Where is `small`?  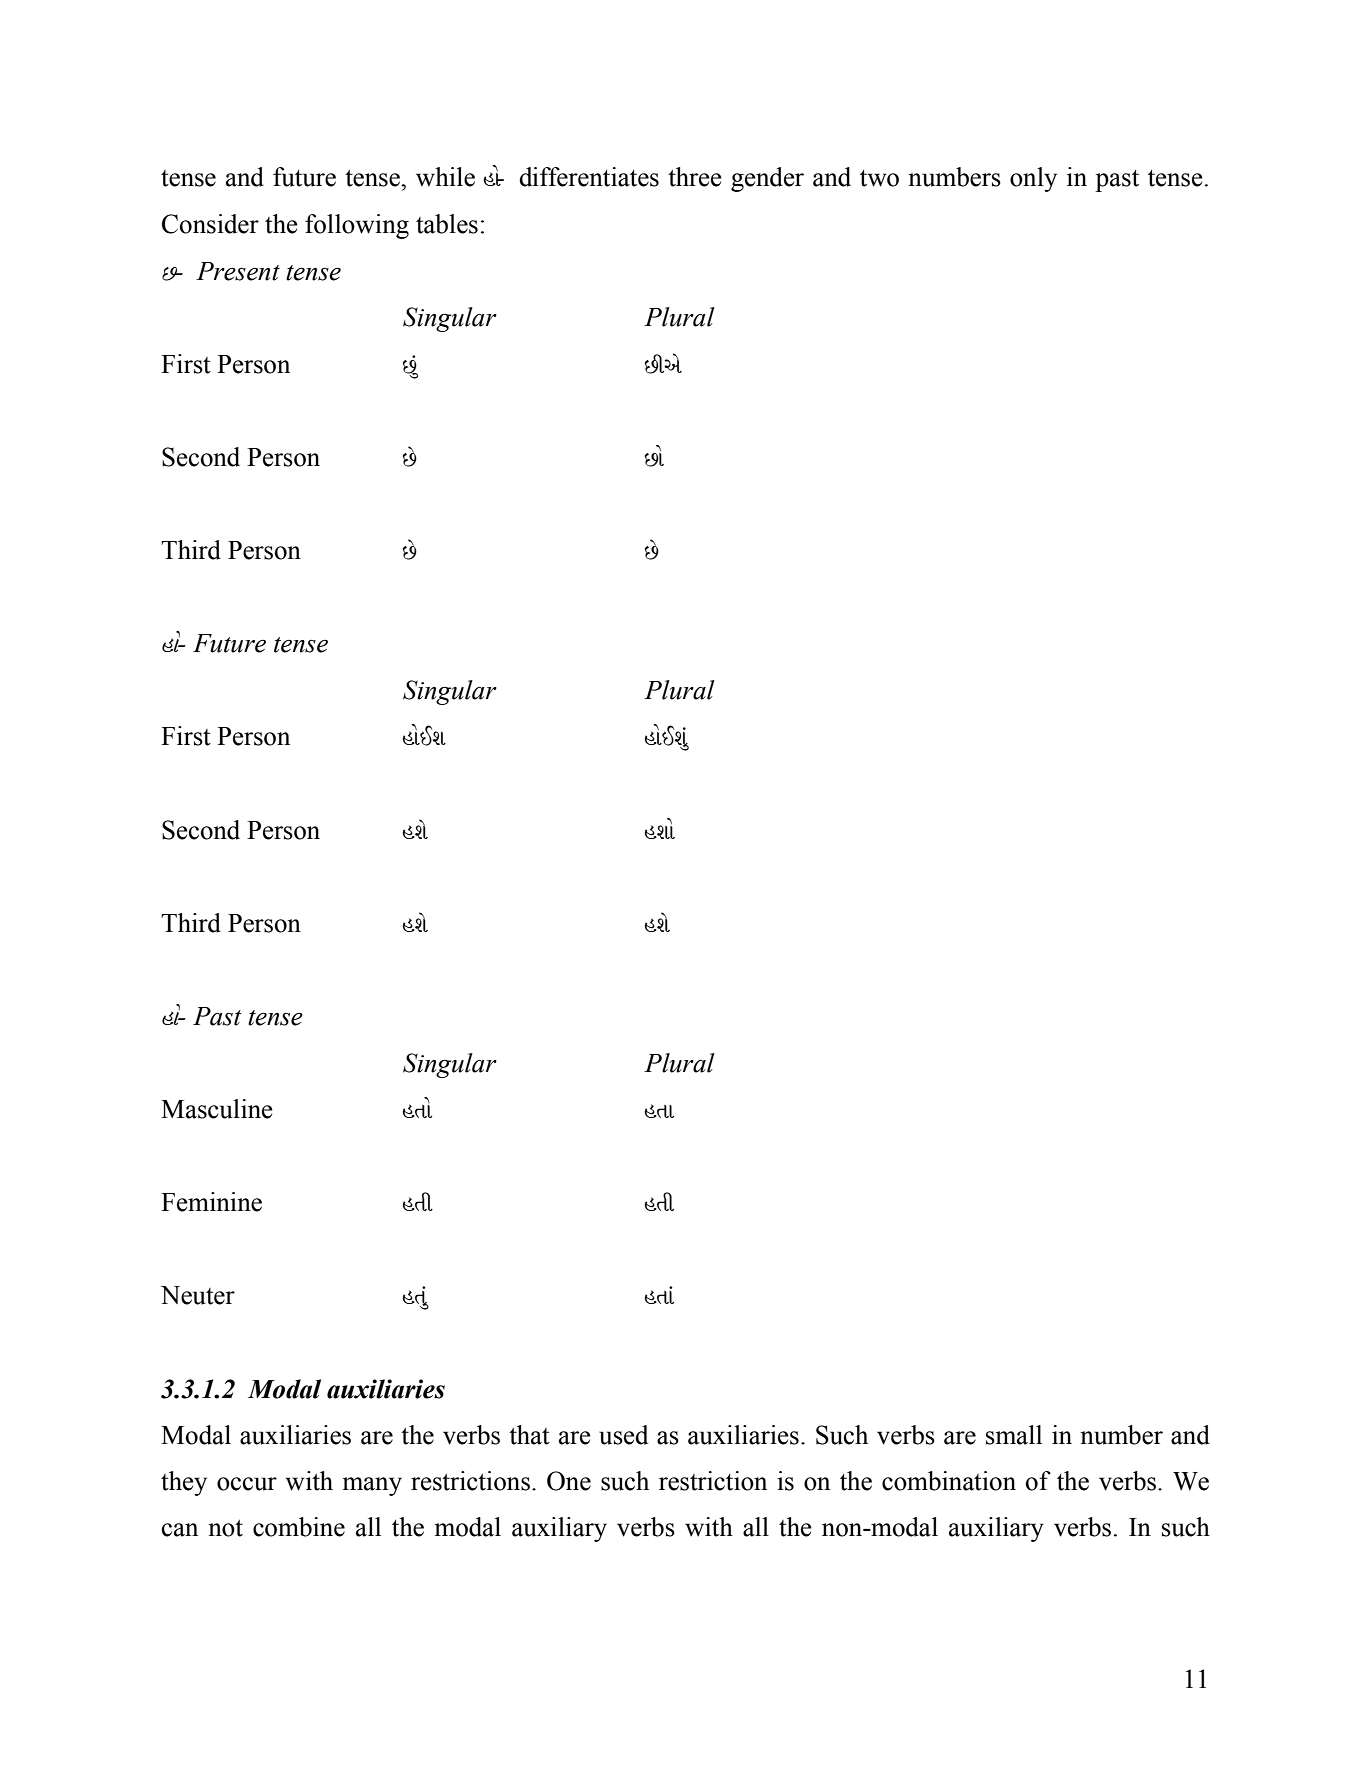
small is located at coordinates (1014, 1435).
